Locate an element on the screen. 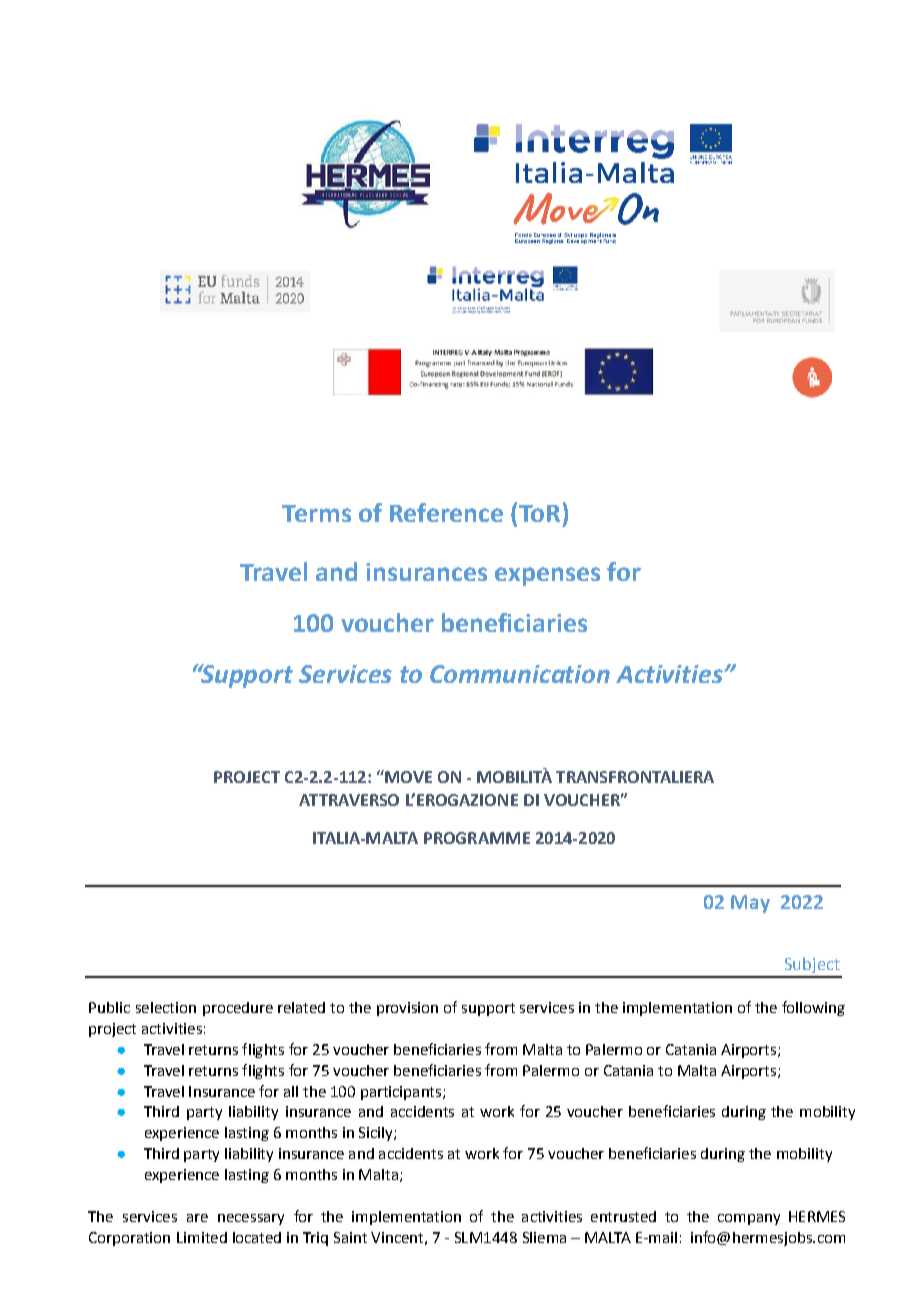 Image resolution: width=924 pixels, height=1307 pixels. are is located at coordinates (197, 1218).
